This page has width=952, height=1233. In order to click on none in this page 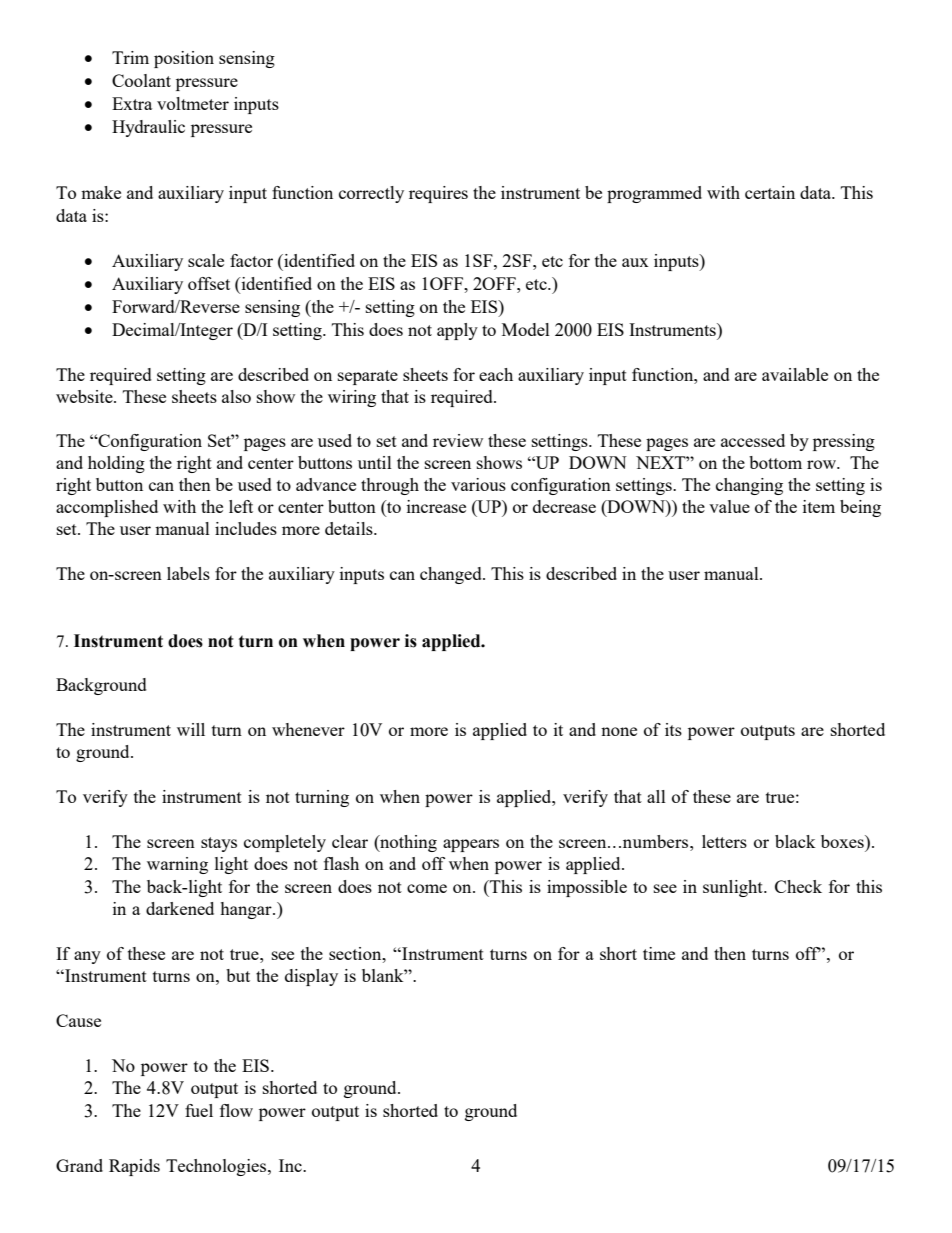, I will do `click(619, 731)`.
